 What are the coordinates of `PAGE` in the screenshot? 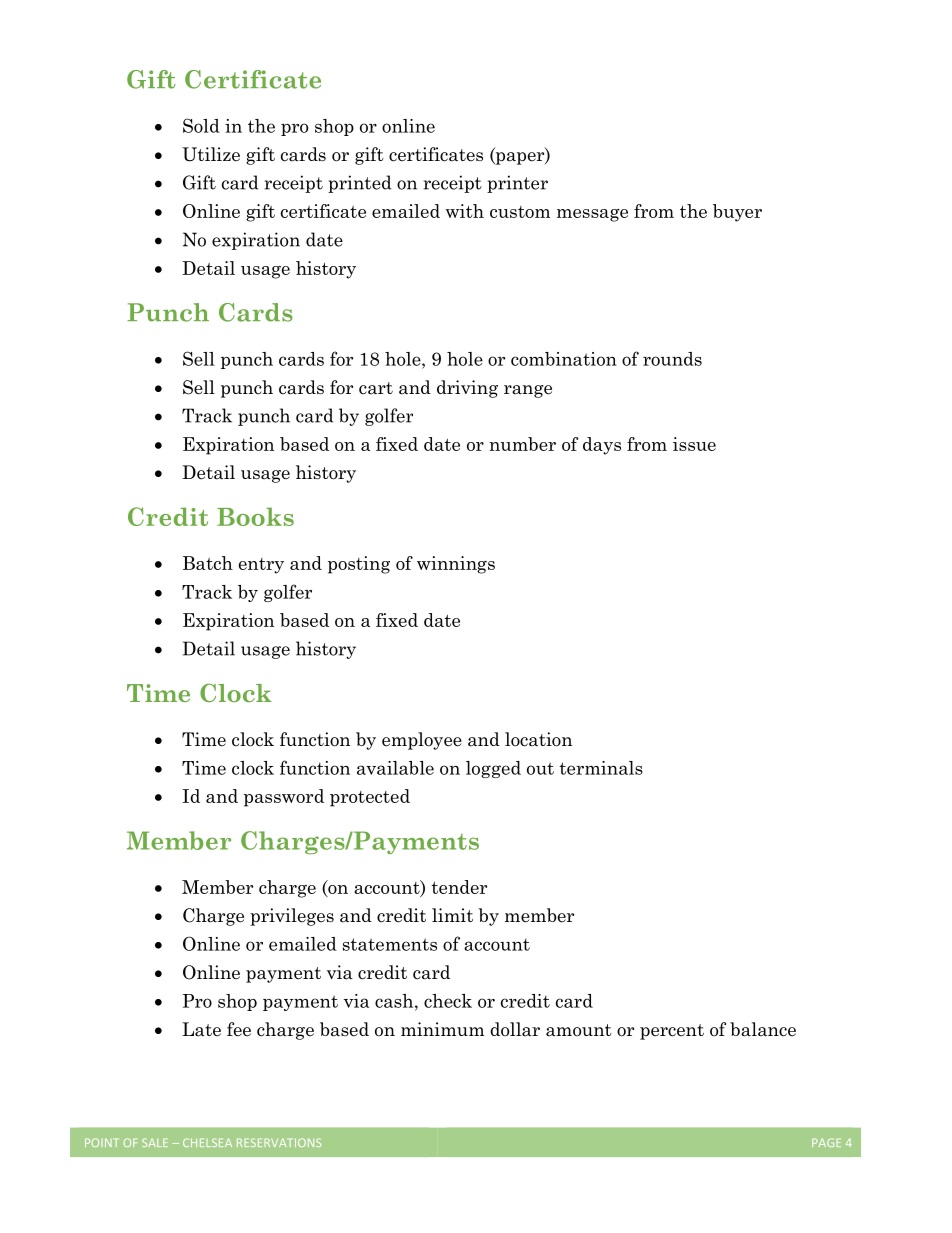 It's located at (826, 1142).
